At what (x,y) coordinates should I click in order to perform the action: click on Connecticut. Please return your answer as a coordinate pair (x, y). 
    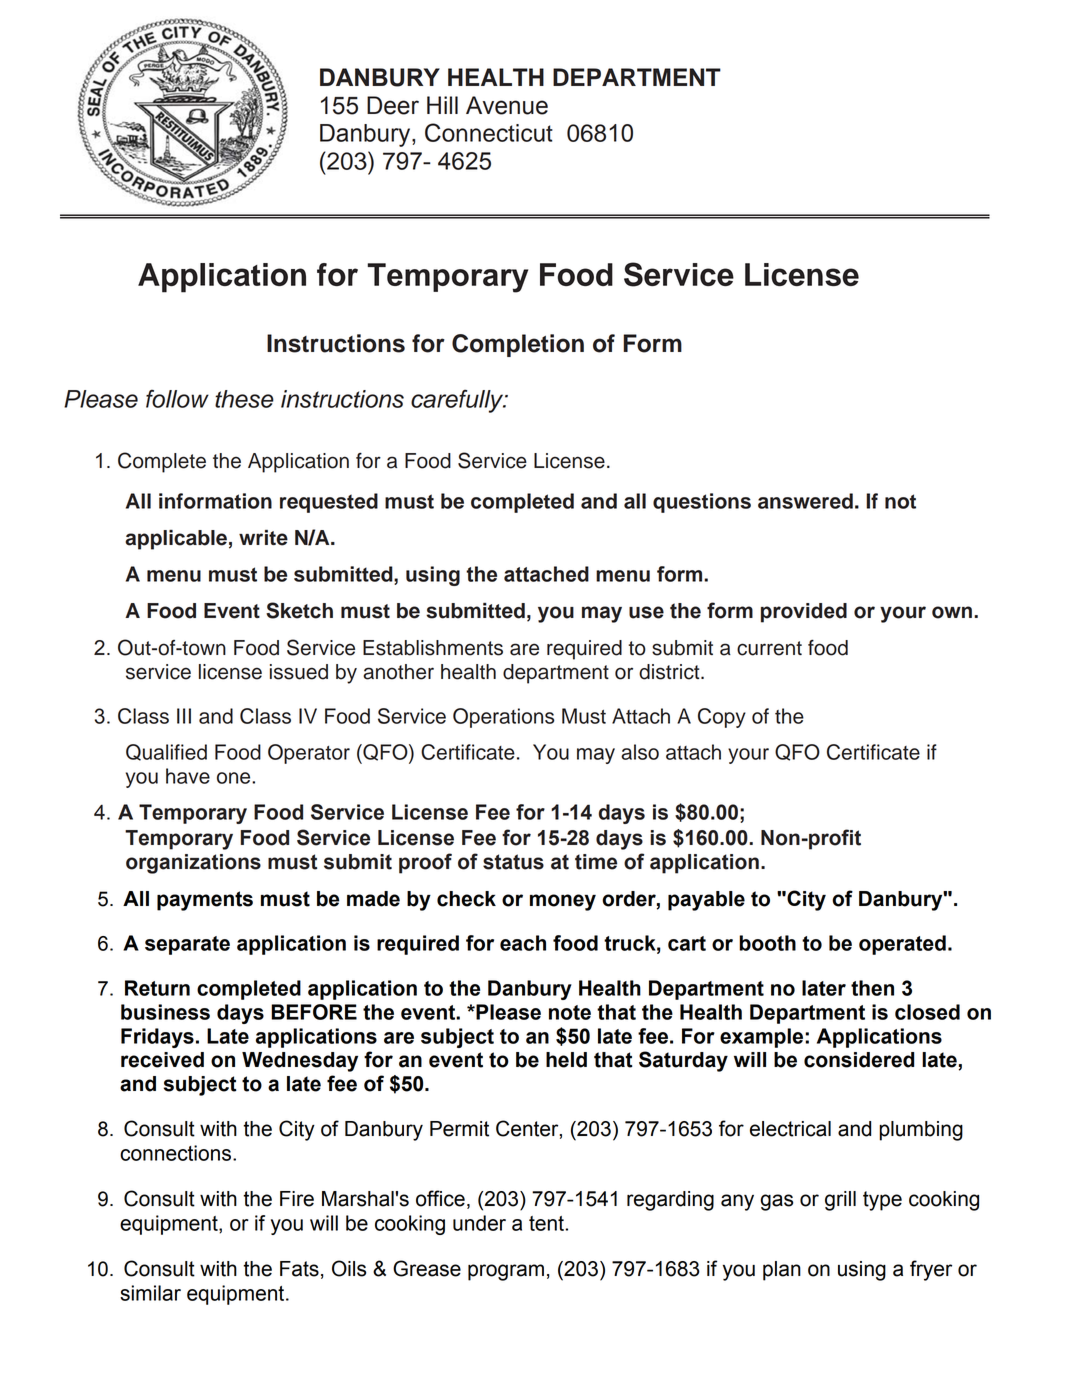
    Looking at the image, I should click on (489, 132).
